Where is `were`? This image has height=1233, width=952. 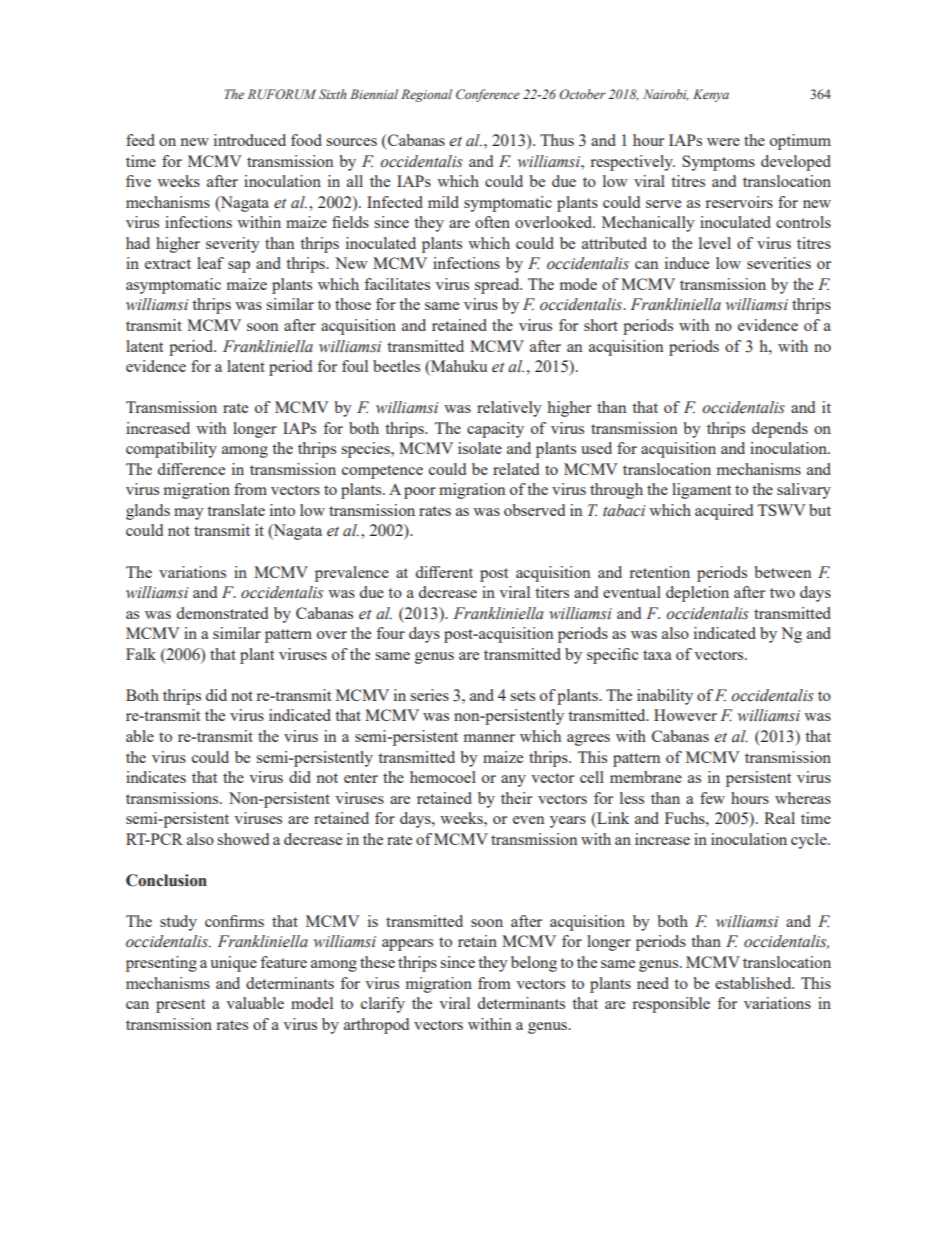 were is located at coordinates (723, 142).
